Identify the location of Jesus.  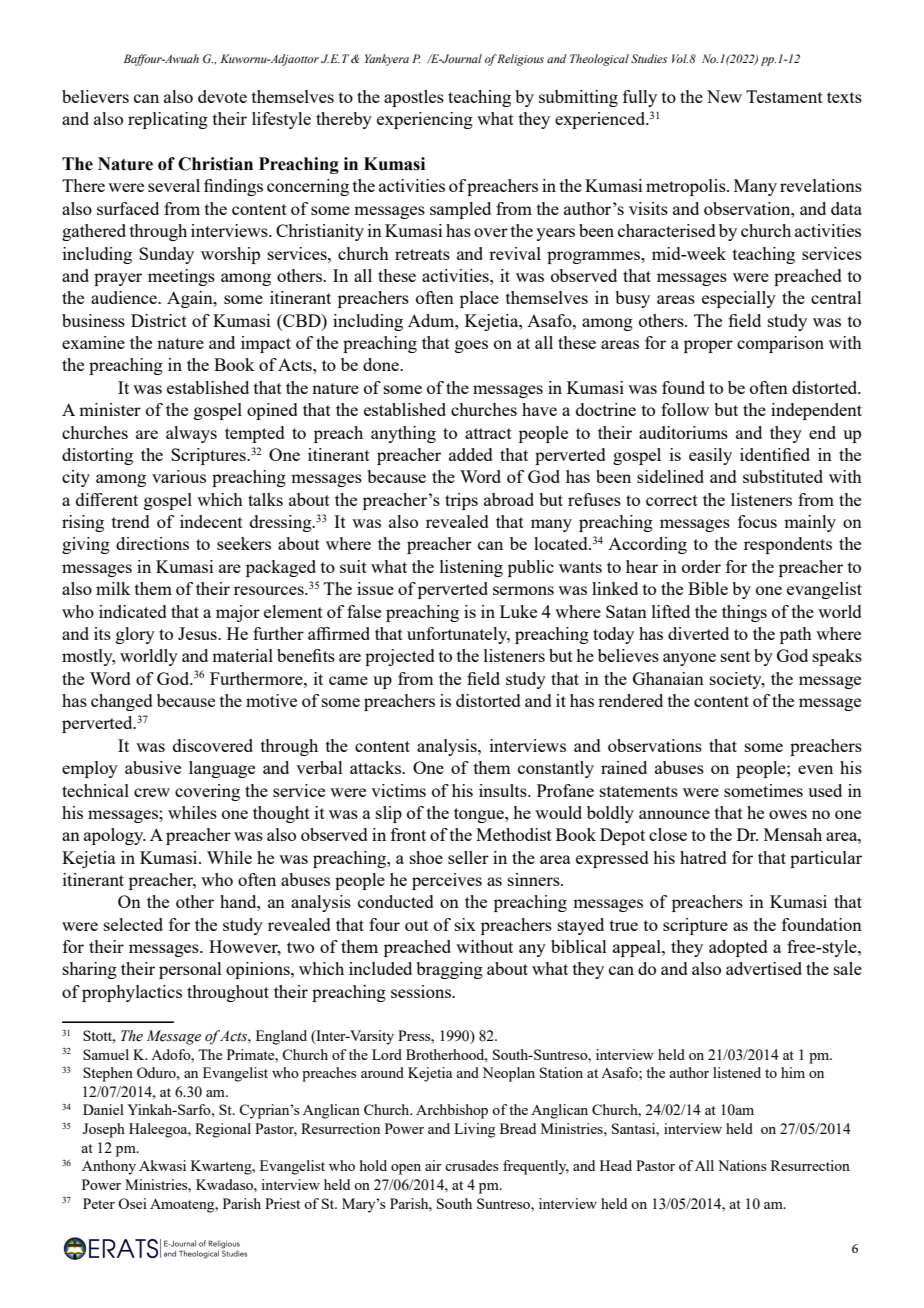
(198, 633).
